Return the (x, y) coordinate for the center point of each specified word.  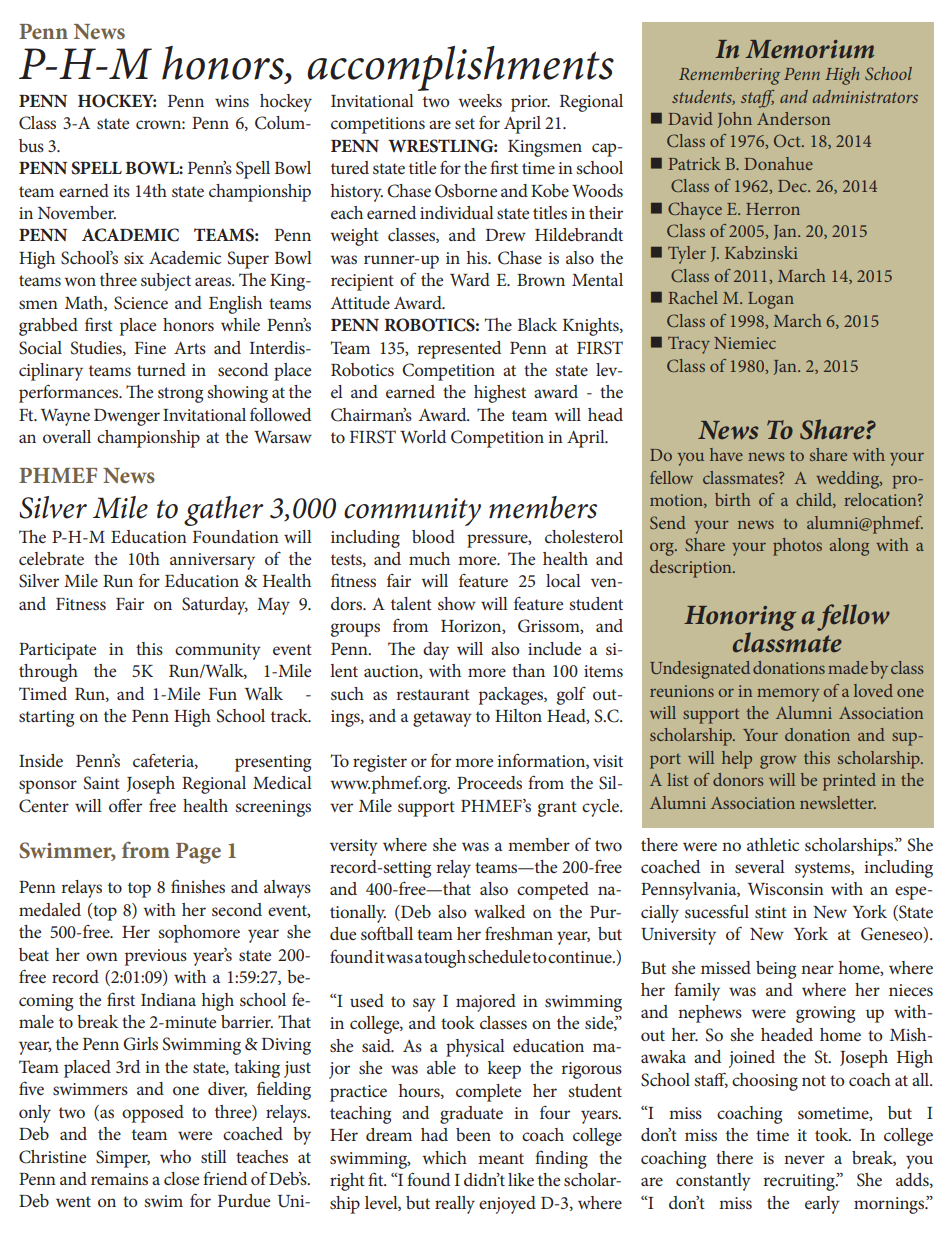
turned (161, 369)
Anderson (793, 118)
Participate (57, 651)
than (528, 670)
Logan (771, 300)
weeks (480, 100)
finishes (198, 886)
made (848, 667)
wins (232, 101)
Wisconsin (786, 889)
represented (459, 350)
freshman (519, 933)
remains (119, 1179)
